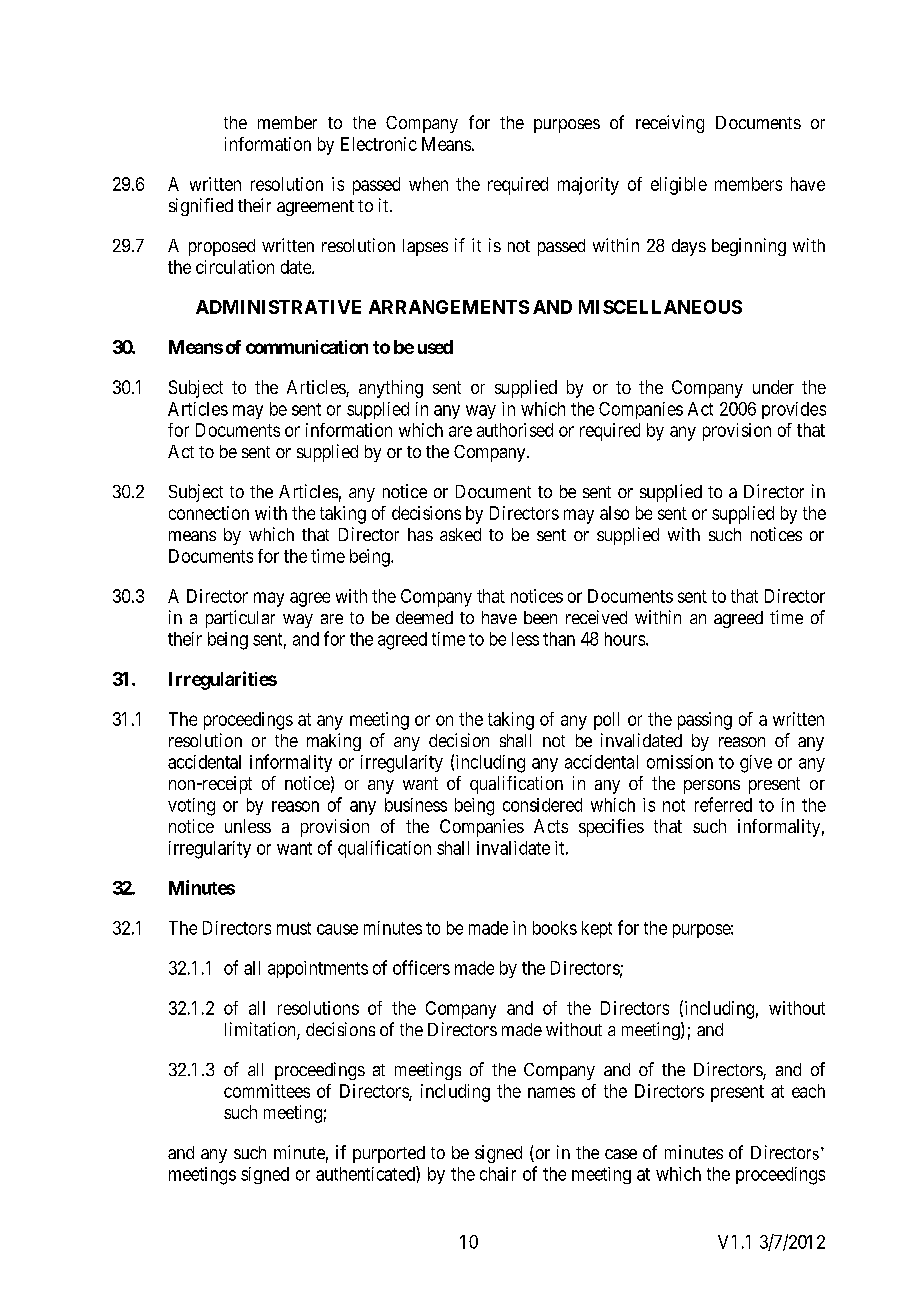 The height and width of the screenshot is (1307, 924). Describe the element at coordinates (540, 617) in the screenshot. I see `been` at that location.
